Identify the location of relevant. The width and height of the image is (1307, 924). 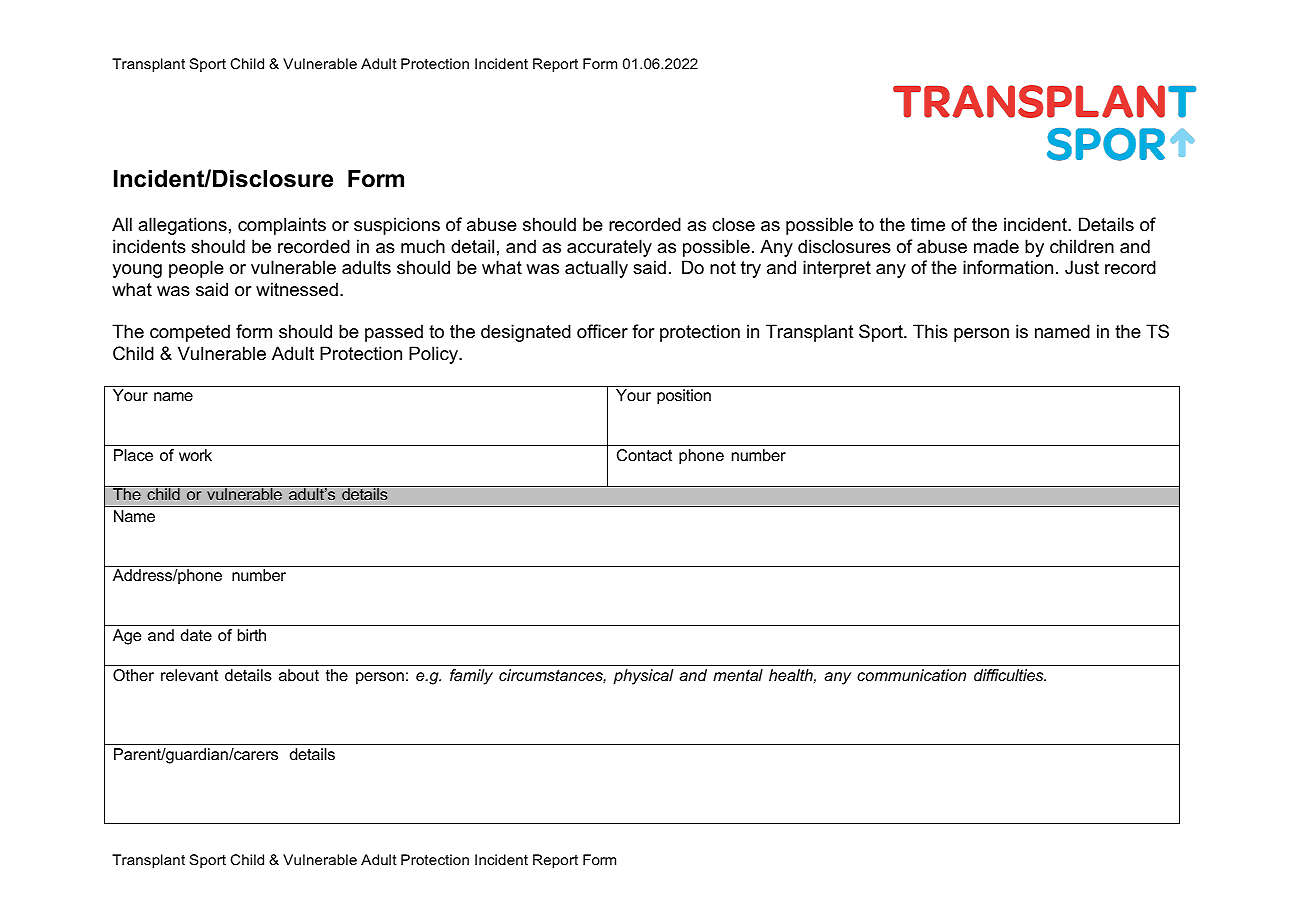
(189, 675).
